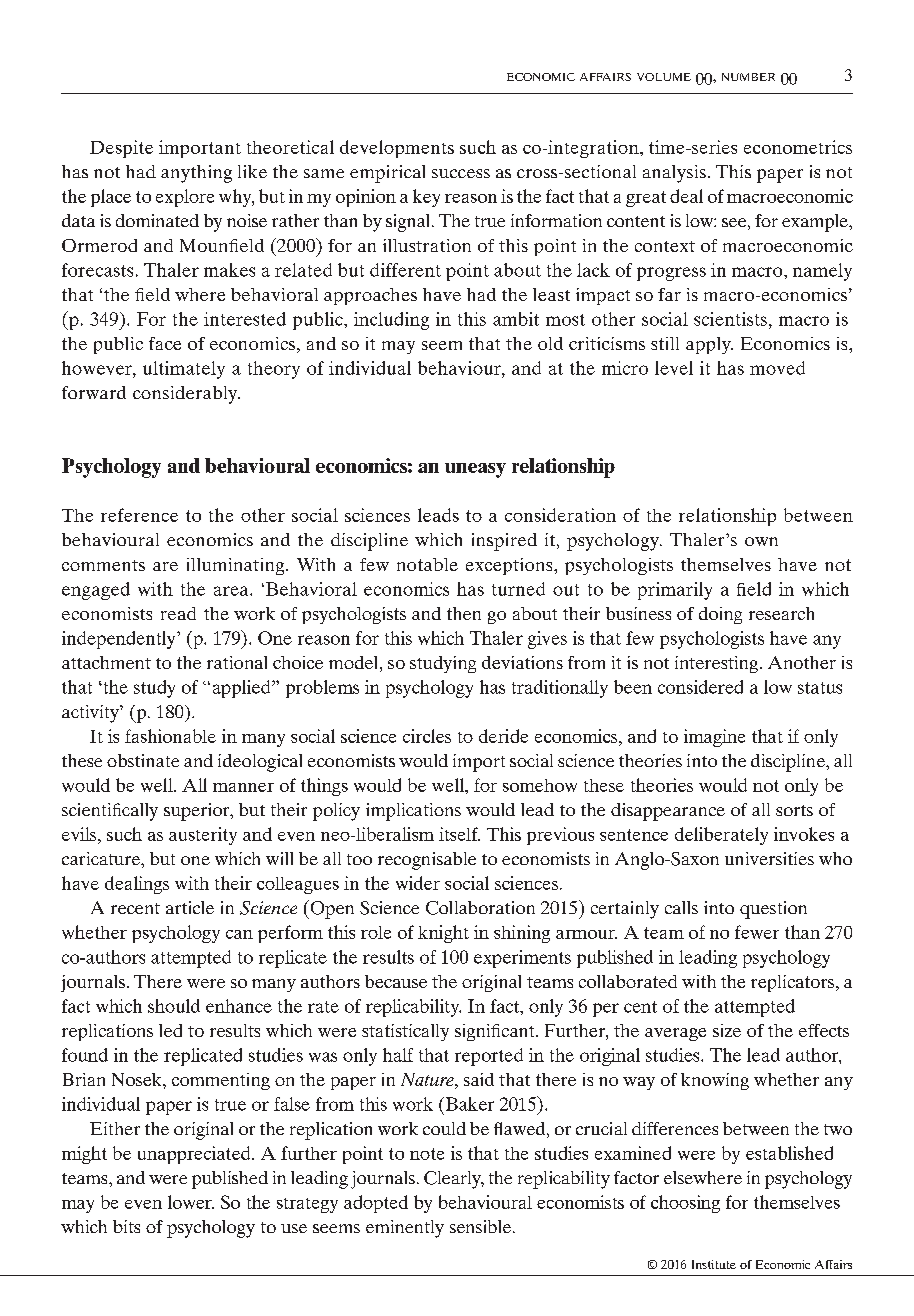  Describe the element at coordinates (459, 834) in the document. I see `itself` at that location.
